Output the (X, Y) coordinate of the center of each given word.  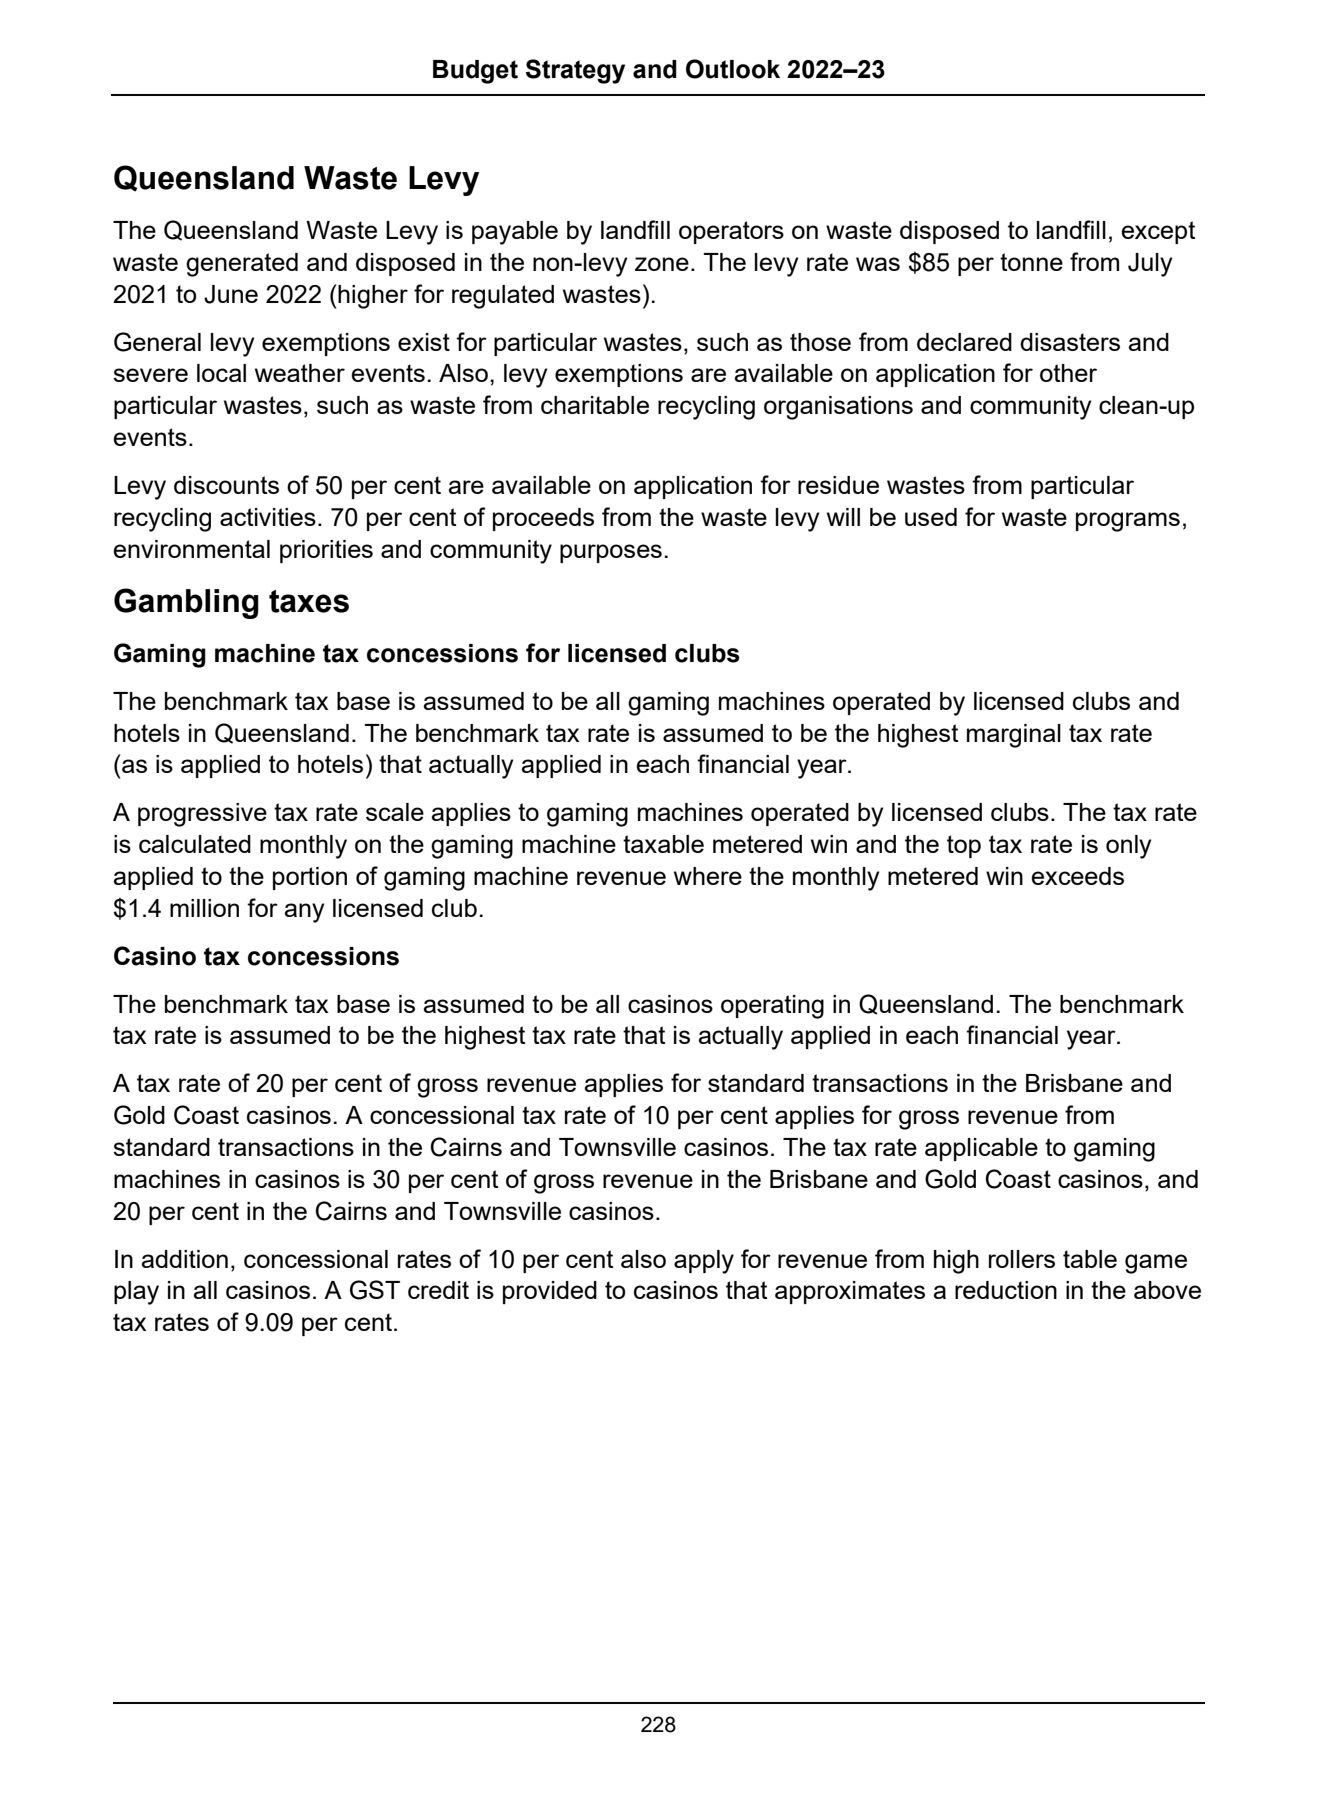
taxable (663, 844)
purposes (611, 553)
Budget (475, 72)
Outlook (733, 69)
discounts (226, 485)
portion (310, 878)
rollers (1022, 1259)
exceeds (1077, 876)
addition (184, 1259)
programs (1128, 522)
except (1158, 232)
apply (704, 1262)
